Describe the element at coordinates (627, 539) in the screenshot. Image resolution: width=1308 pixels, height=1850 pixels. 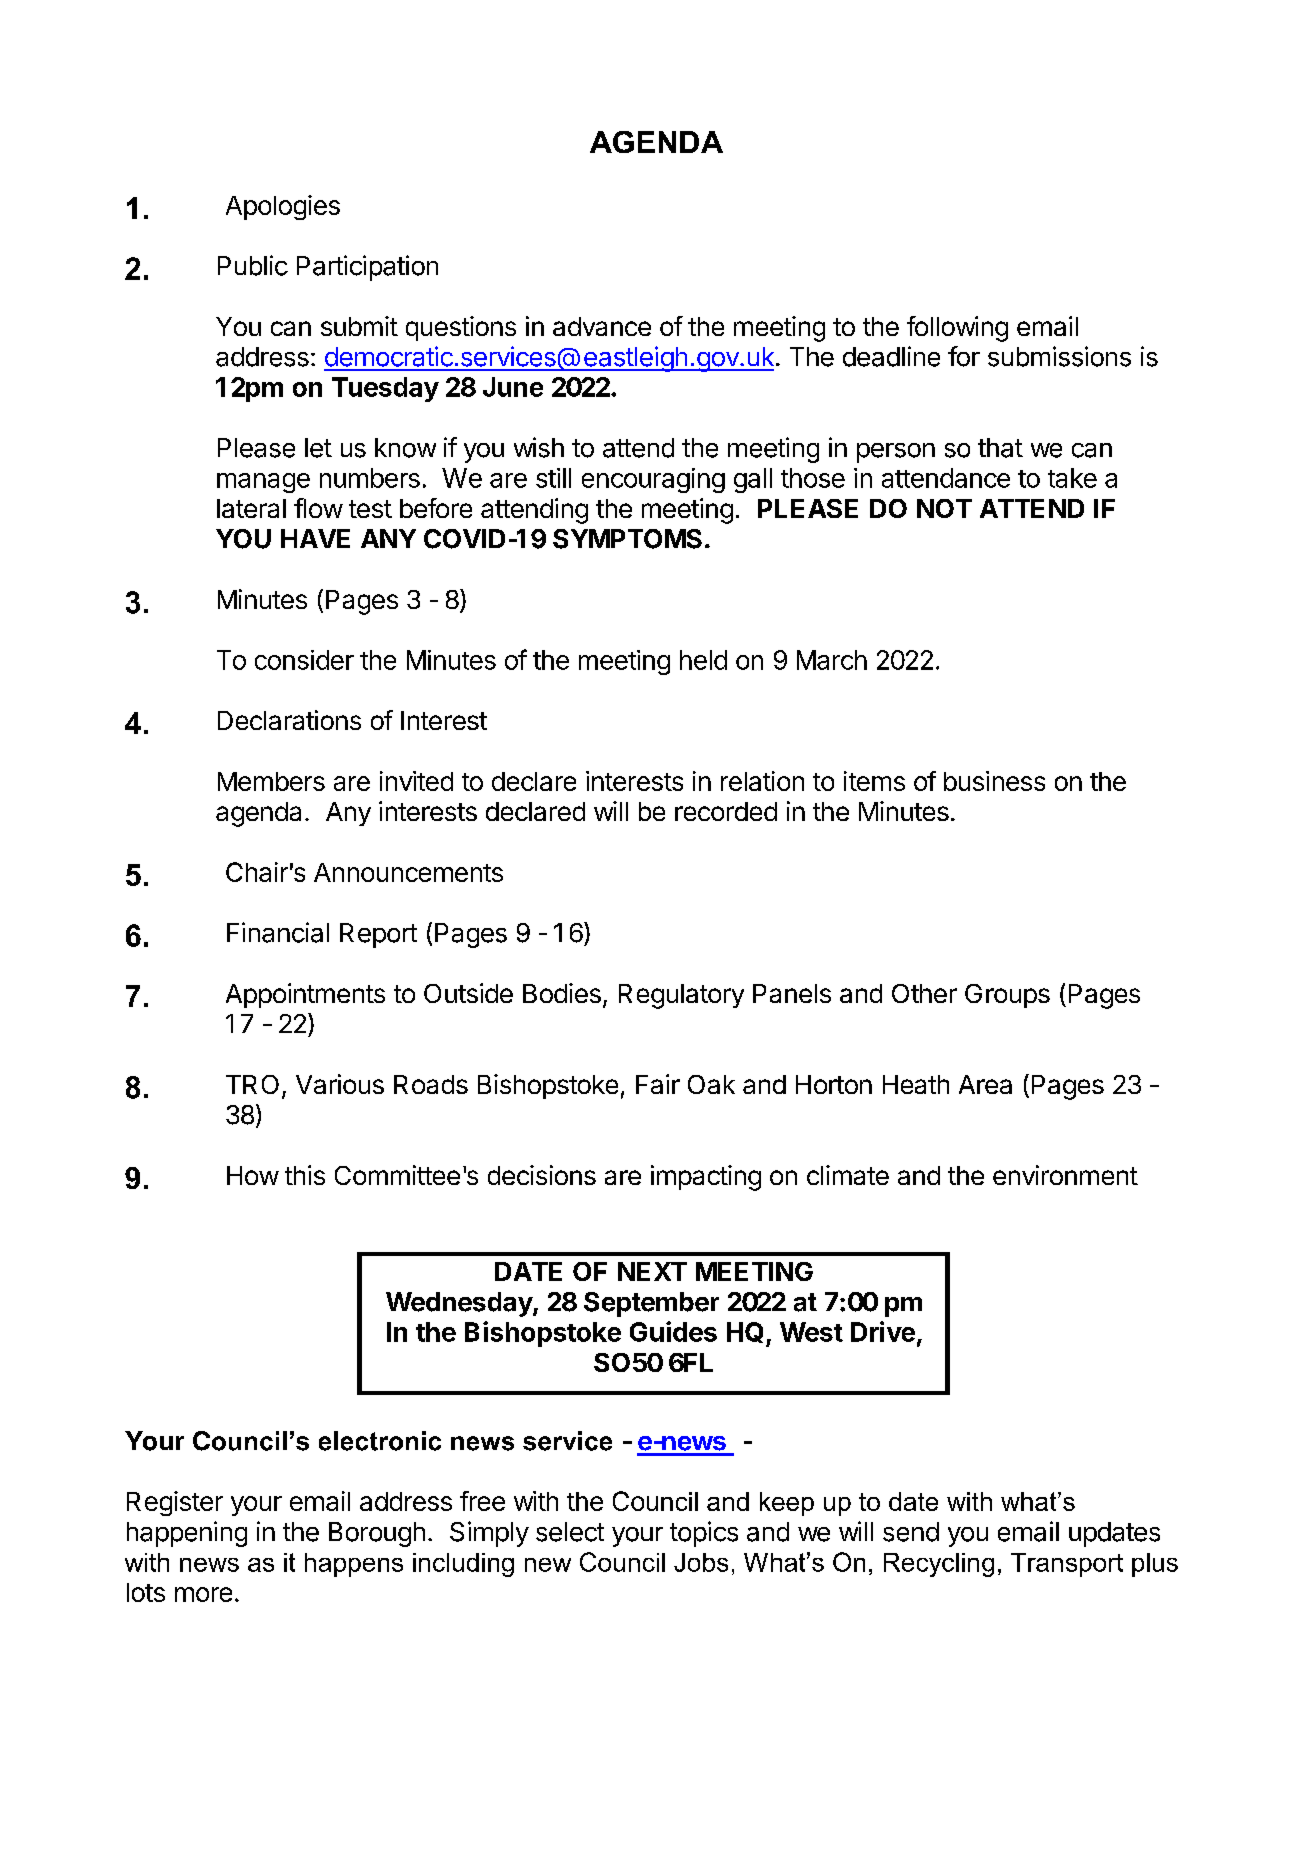
I see `SYMPTOMS` at that location.
